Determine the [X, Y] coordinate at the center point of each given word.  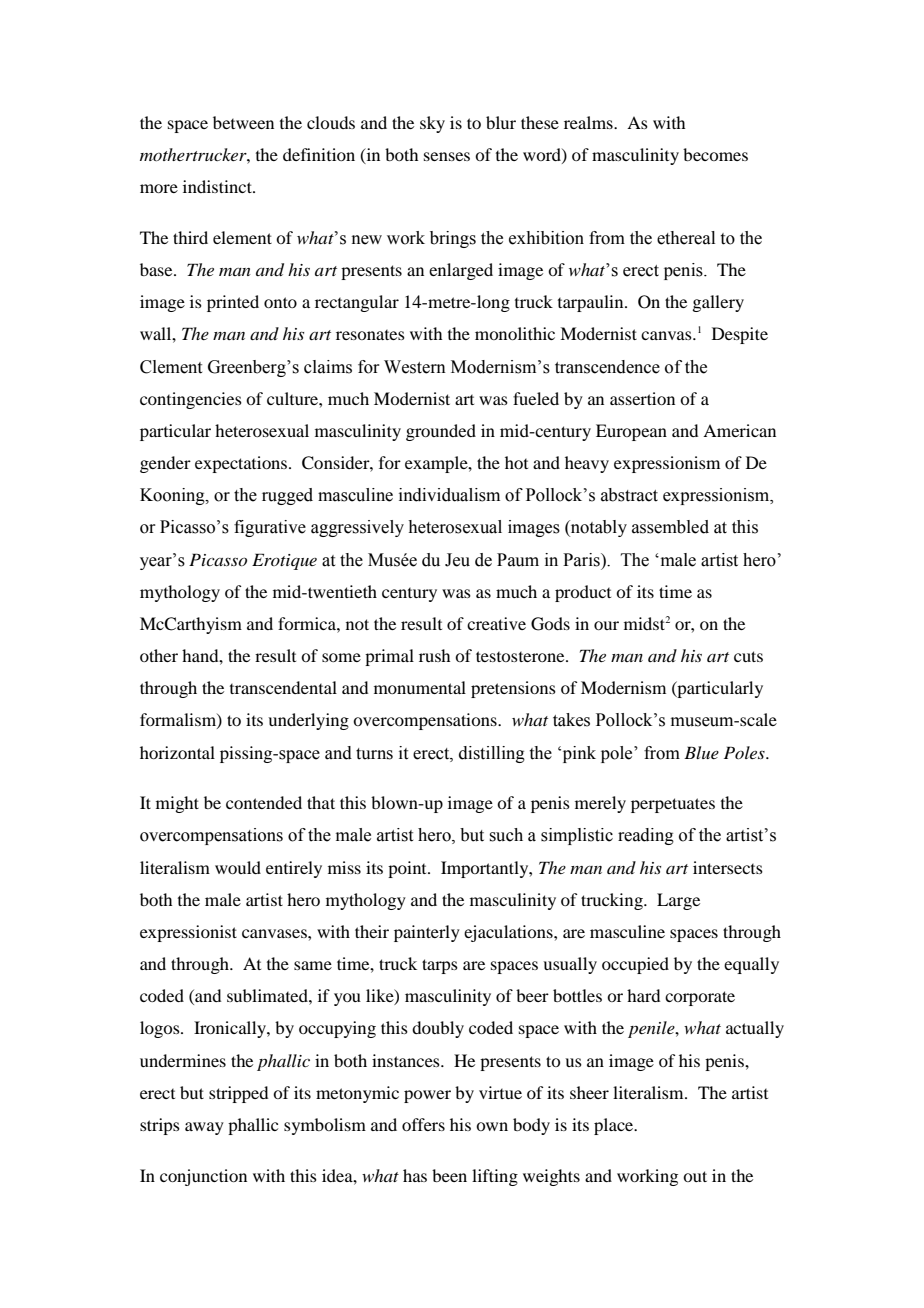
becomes [715, 154]
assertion [642, 398]
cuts [748, 656]
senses [447, 156]
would [238, 867]
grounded [441, 432]
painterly [427, 933]
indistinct [218, 186]
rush [434, 655]
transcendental [283, 687]
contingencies [191, 400]
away [204, 1128]
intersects [728, 867]
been [449, 1175]
